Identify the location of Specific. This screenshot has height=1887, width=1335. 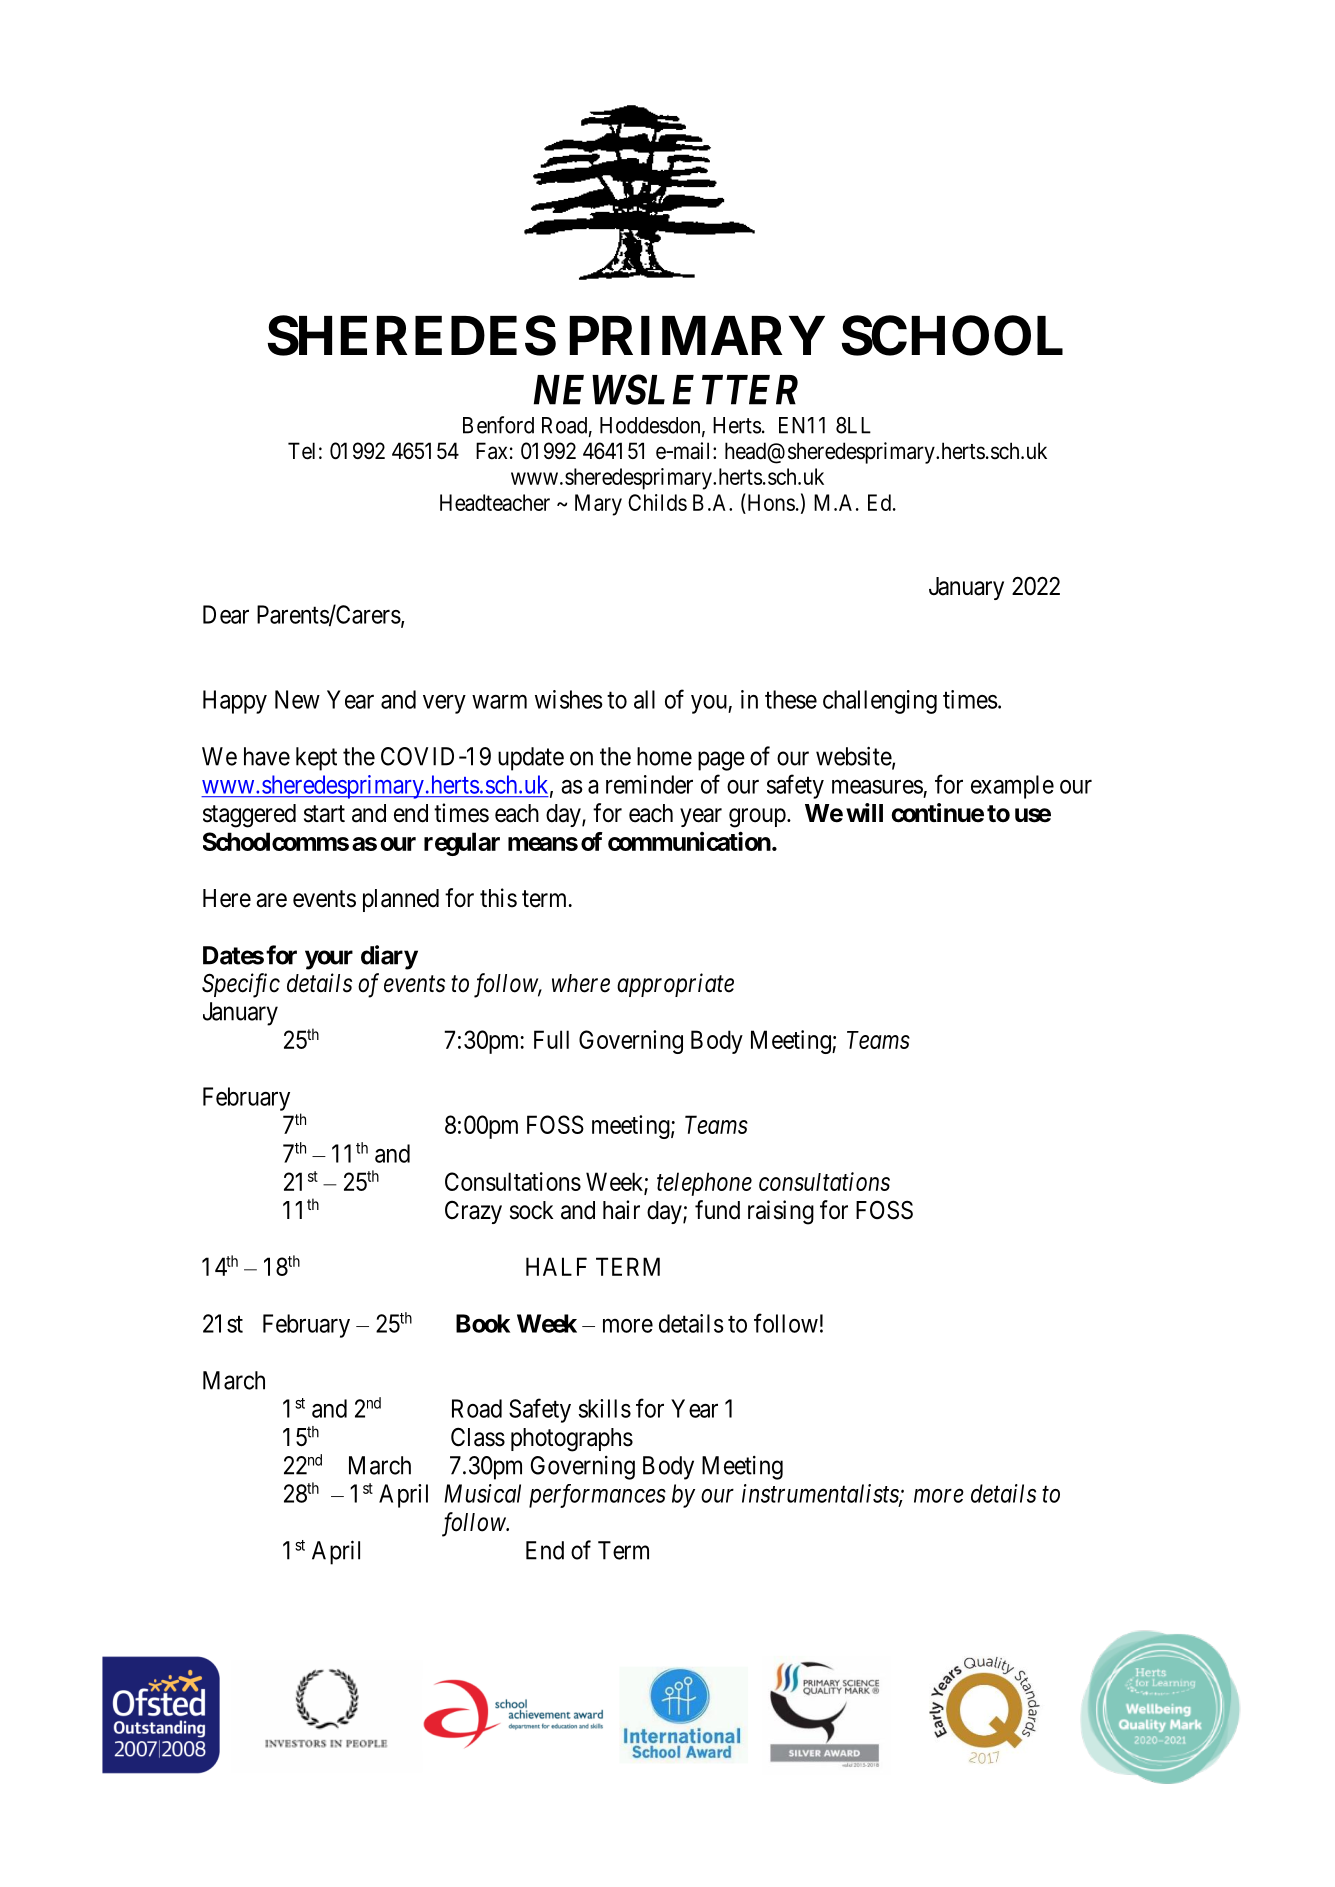
(241, 985).
